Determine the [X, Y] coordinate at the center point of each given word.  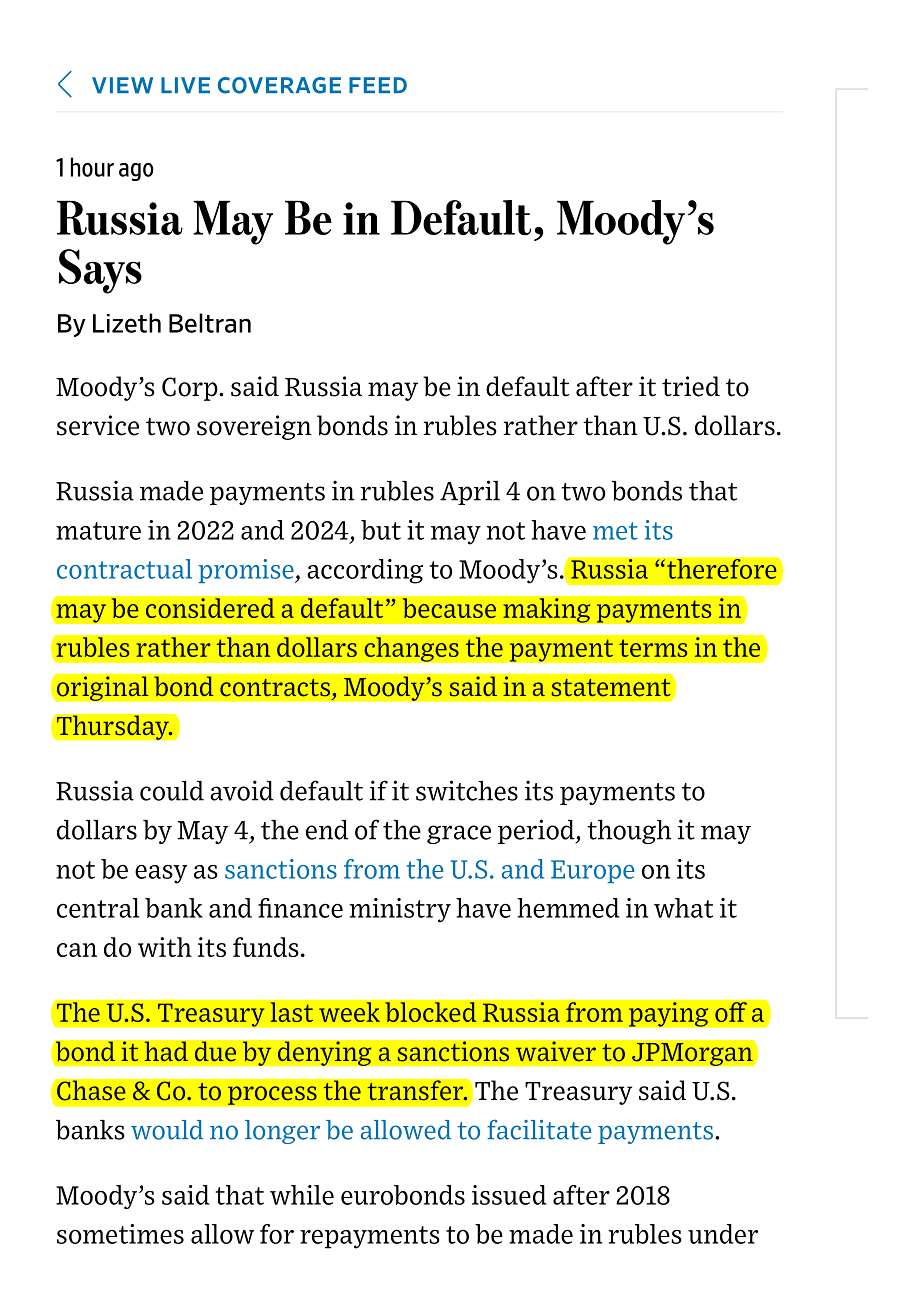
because [449, 608]
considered [210, 608]
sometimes [120, 1234]
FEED [378, 85]
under [723, 1234]
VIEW [122, 85]
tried [691, 386]
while [302, 1195]
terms [653, 648]
